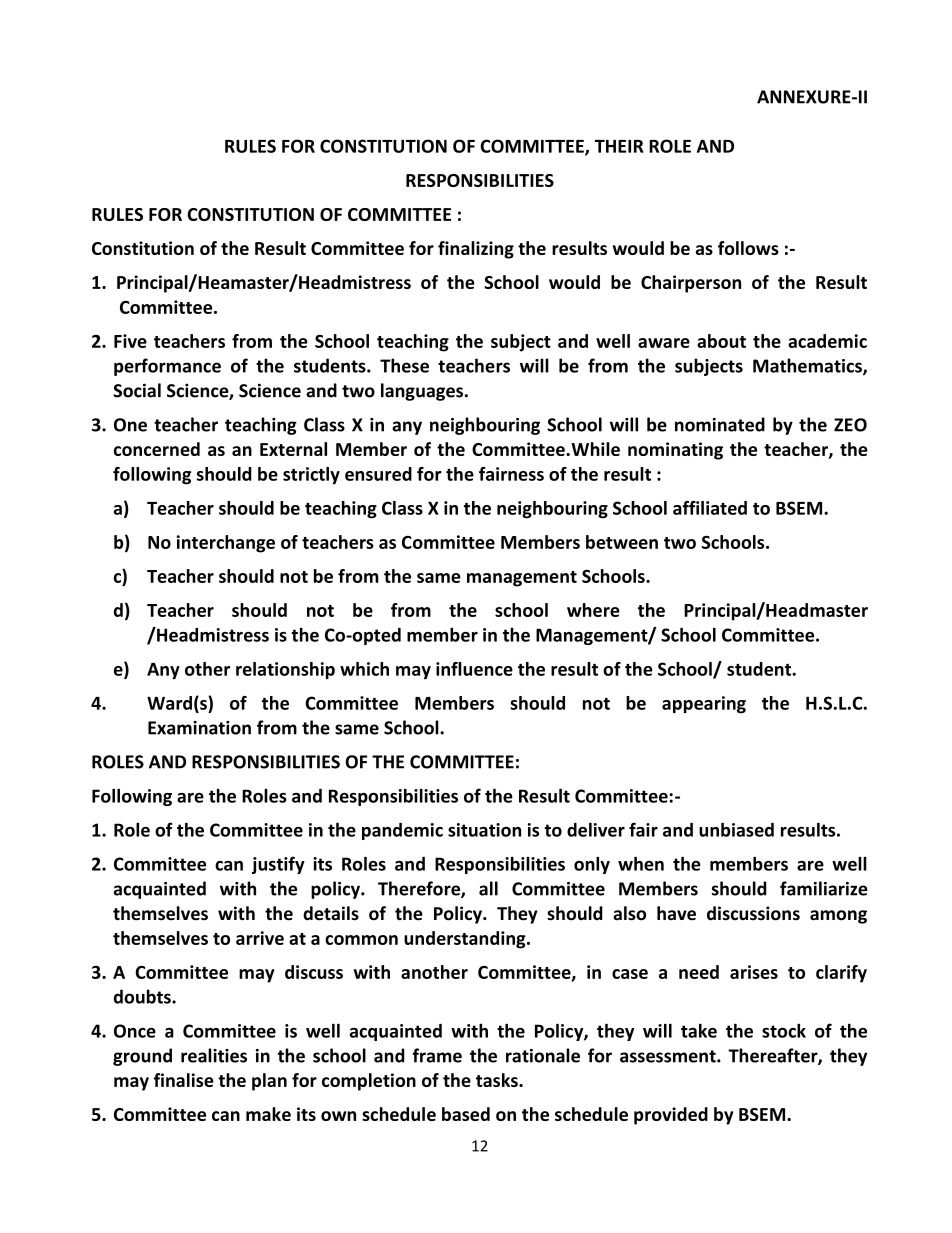 The height and width of the image is (1233, 952). What do you see at coordinates (710, 508) in the image?
I see `affiliated` at bounding box center [710, 508].
